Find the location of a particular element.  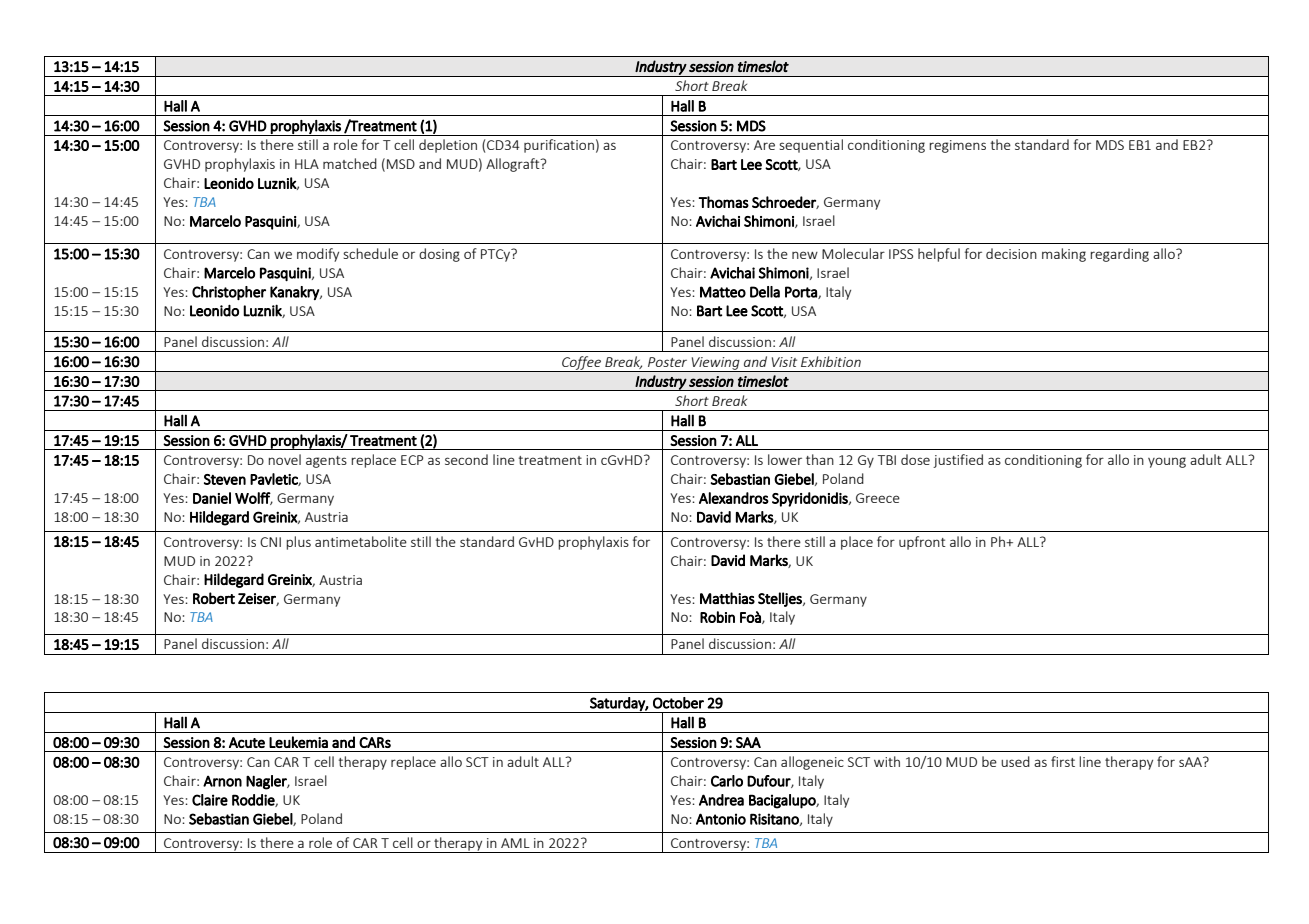

agents is located at coordinates (326, 462).
